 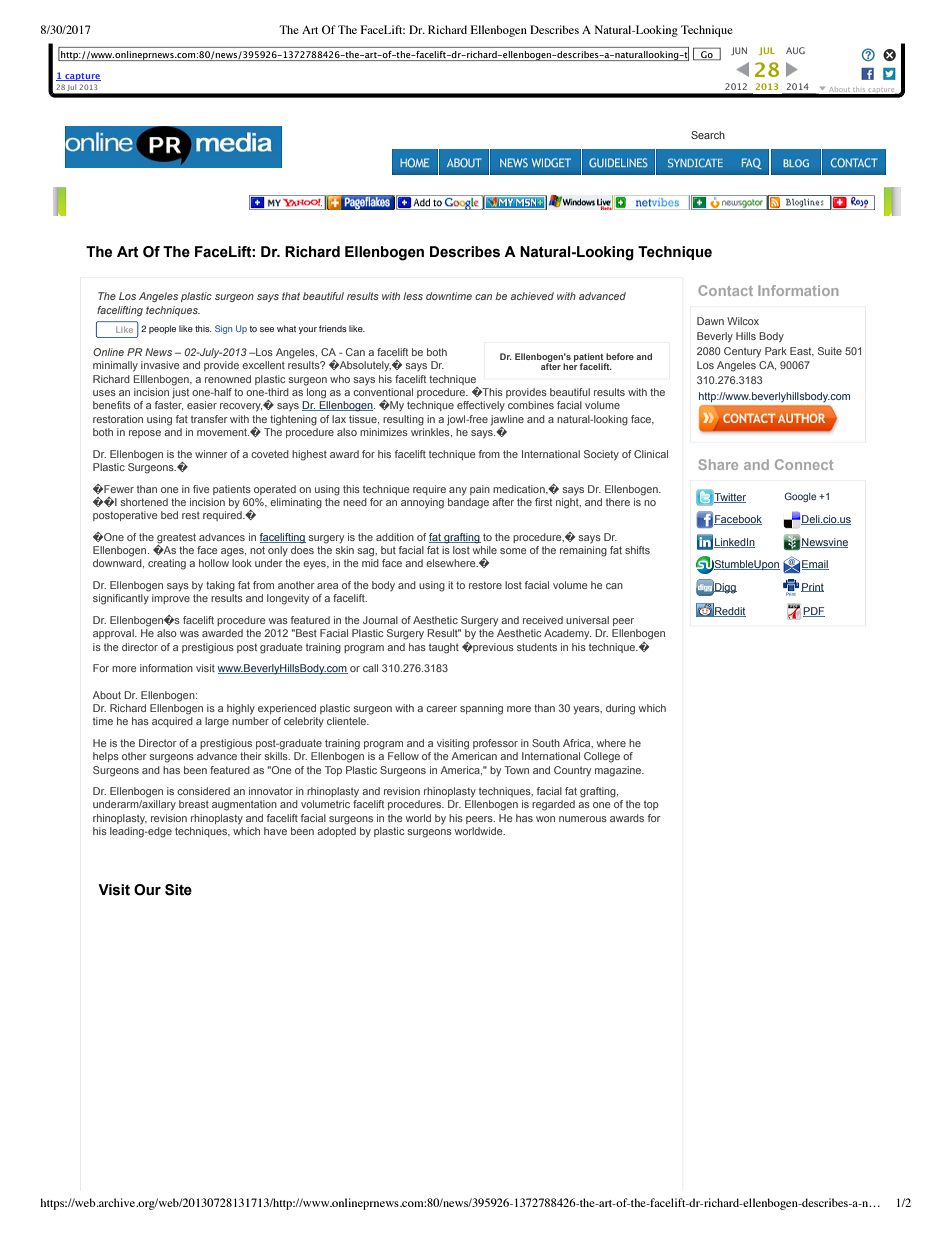 What do you see at coordinates (718, 464) in the image?
I see `Share` at bounding box center [718, 464].
